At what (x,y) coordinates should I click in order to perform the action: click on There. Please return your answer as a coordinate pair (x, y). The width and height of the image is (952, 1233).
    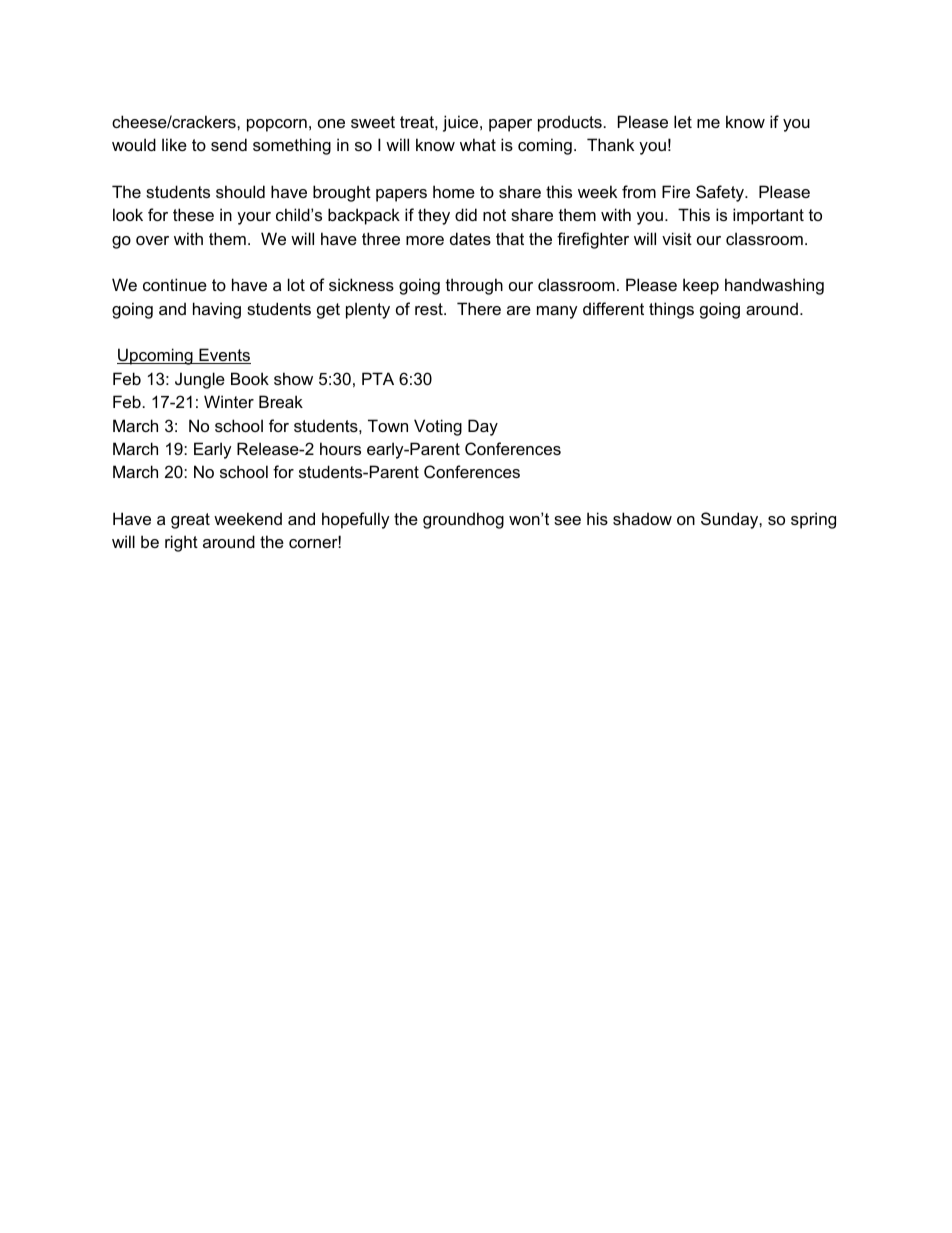
    Looking at the image, I should click on (479, 308).
